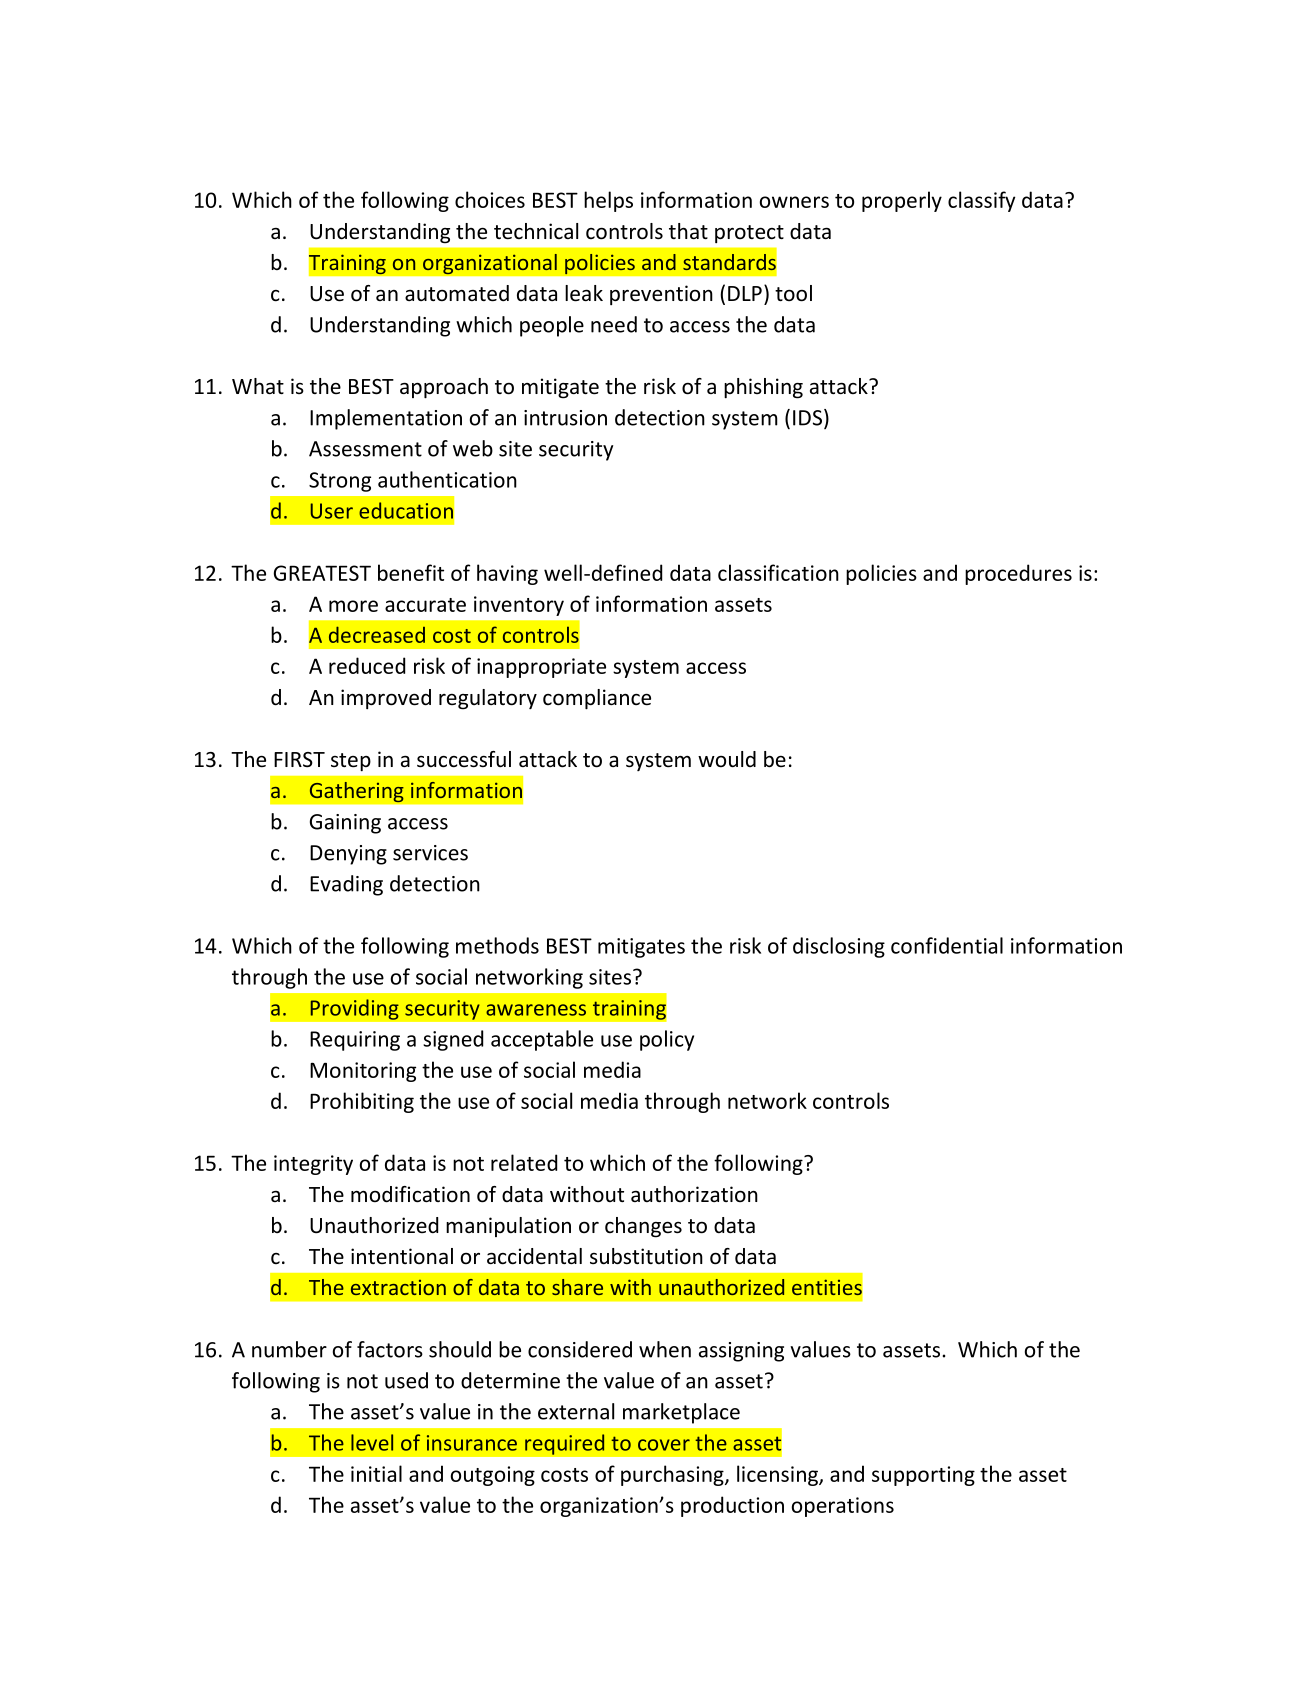 The image size is (1312, 1698). What do you see at coordinates (688, 231) in the screenshot?
I see `that` at bounding box center [688, 231].
